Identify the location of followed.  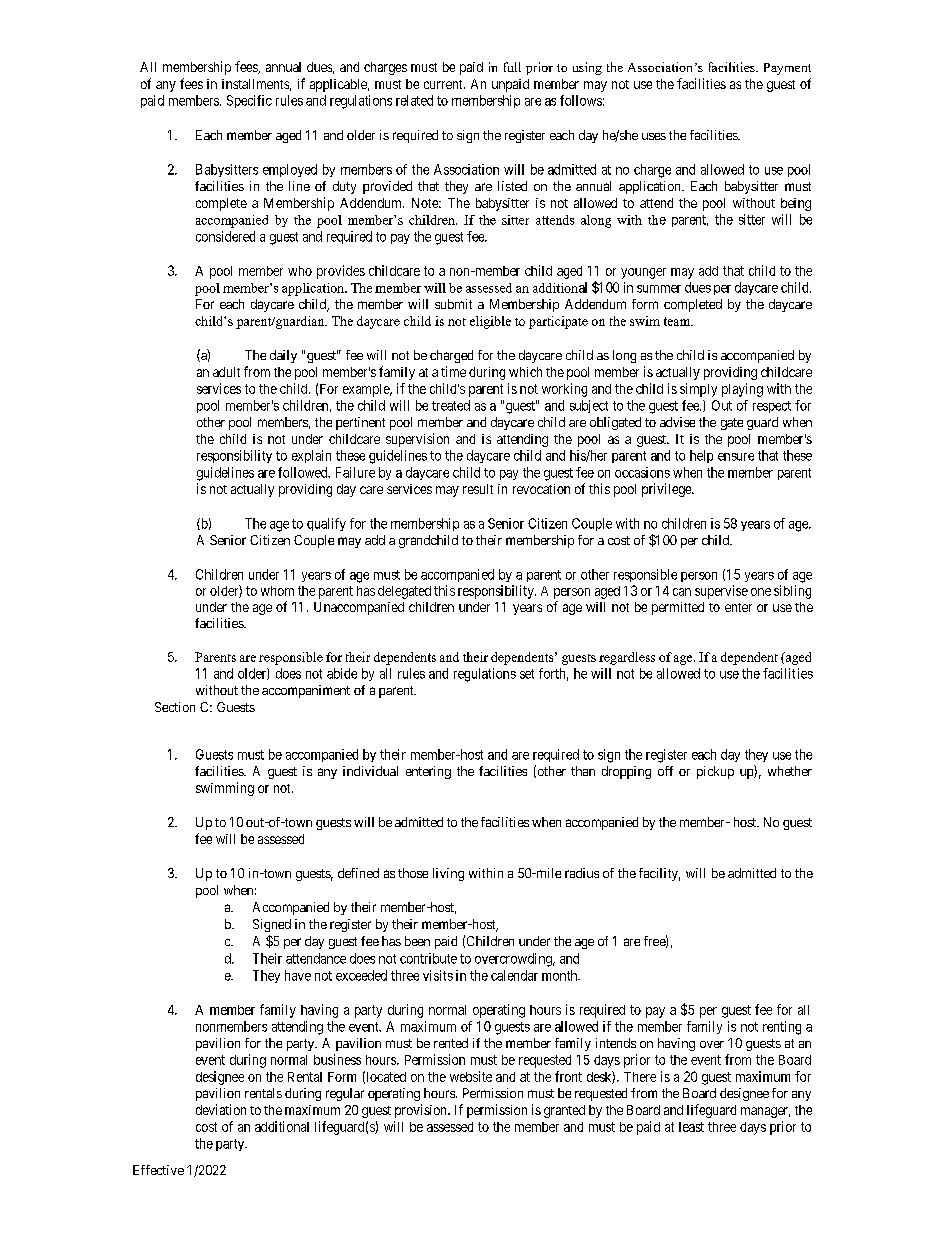
(304, 472).
